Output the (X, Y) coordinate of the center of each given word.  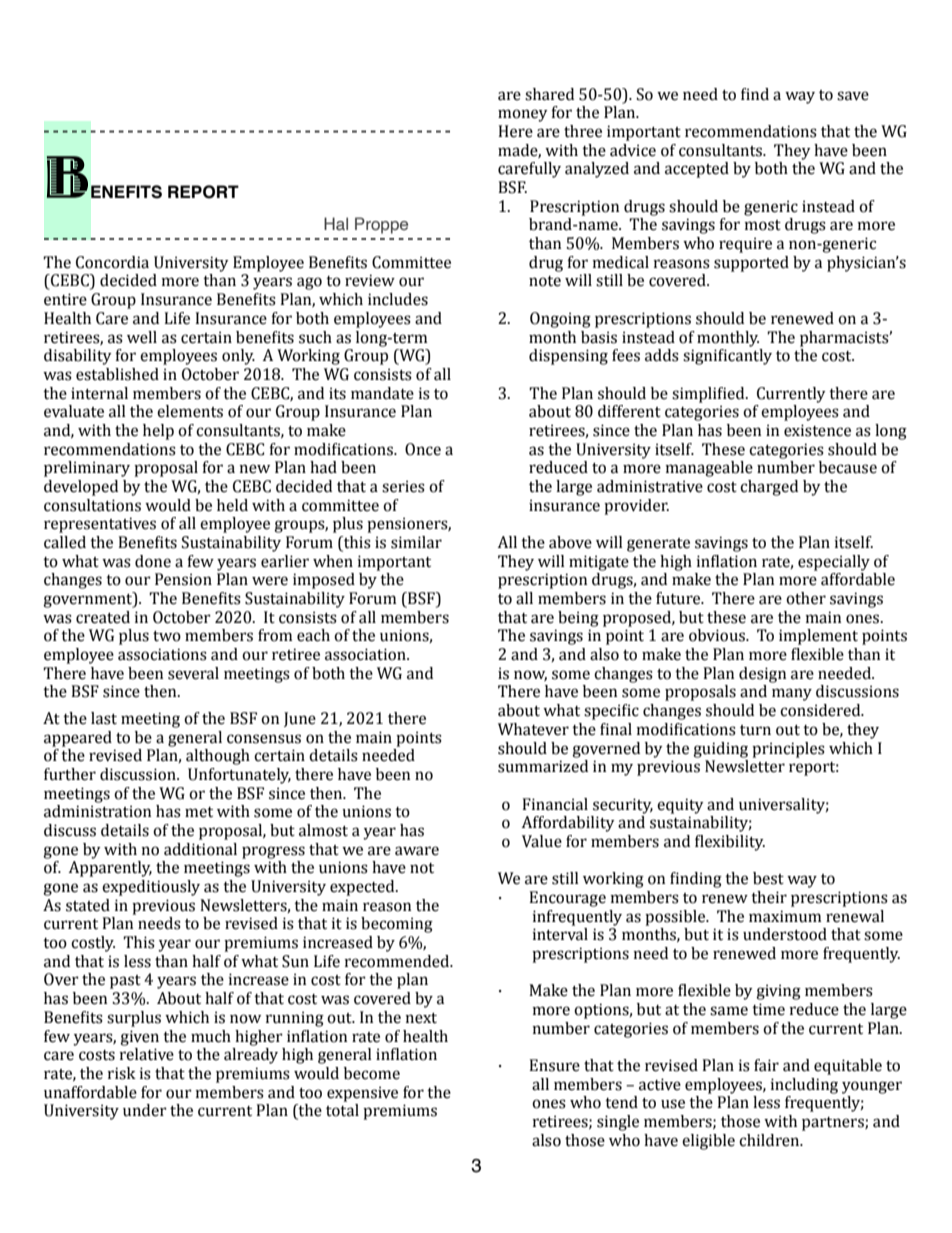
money (522, 115)
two (167, 636)
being (578, 619)
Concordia (112, 262)
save (853, 96)
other (806, 598)
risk (122, 1073)
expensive (362, 1094)
